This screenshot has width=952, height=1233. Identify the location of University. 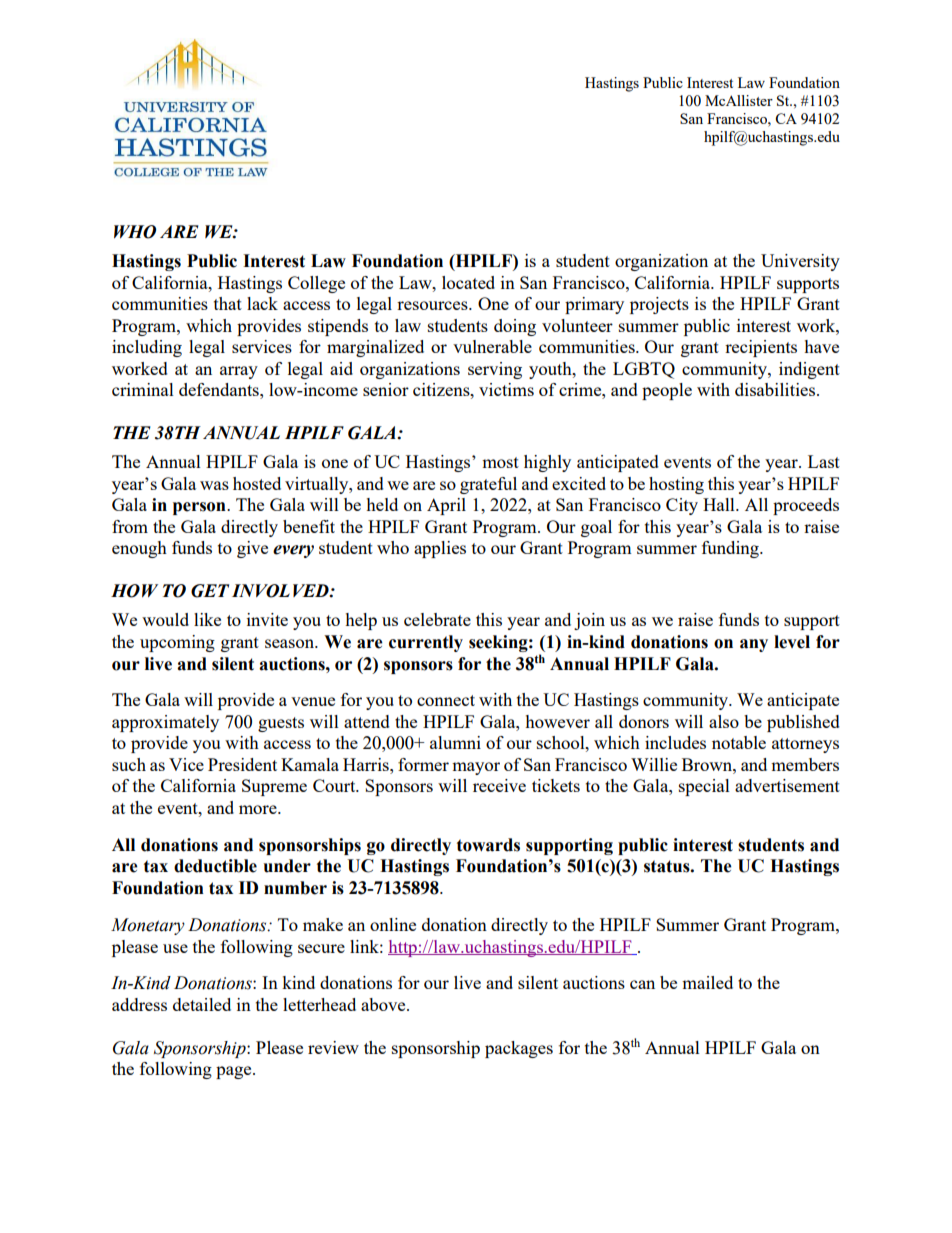
(800, 262).
